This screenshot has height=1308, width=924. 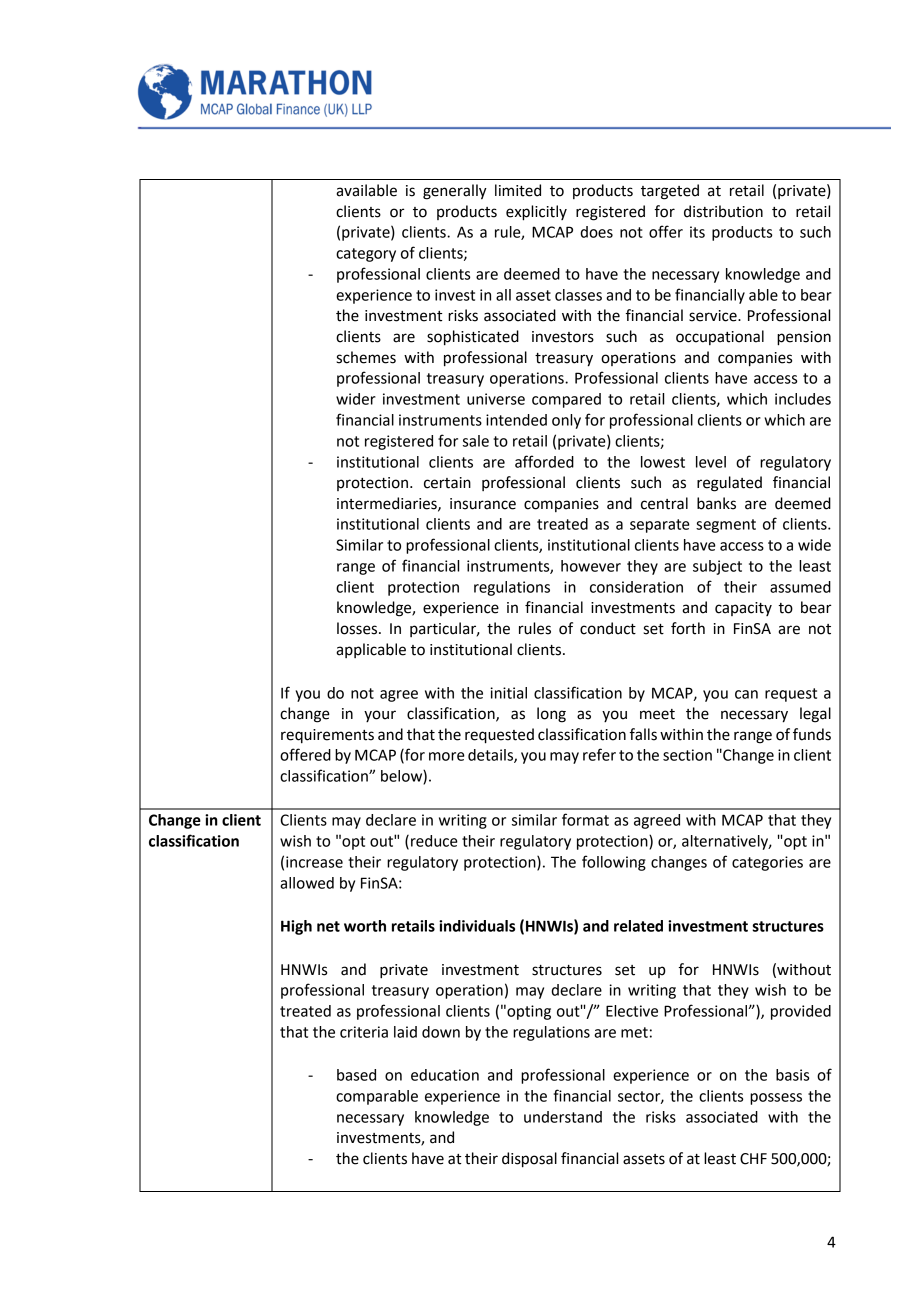 I want to click on distribution, so click(x=723, y=211).
